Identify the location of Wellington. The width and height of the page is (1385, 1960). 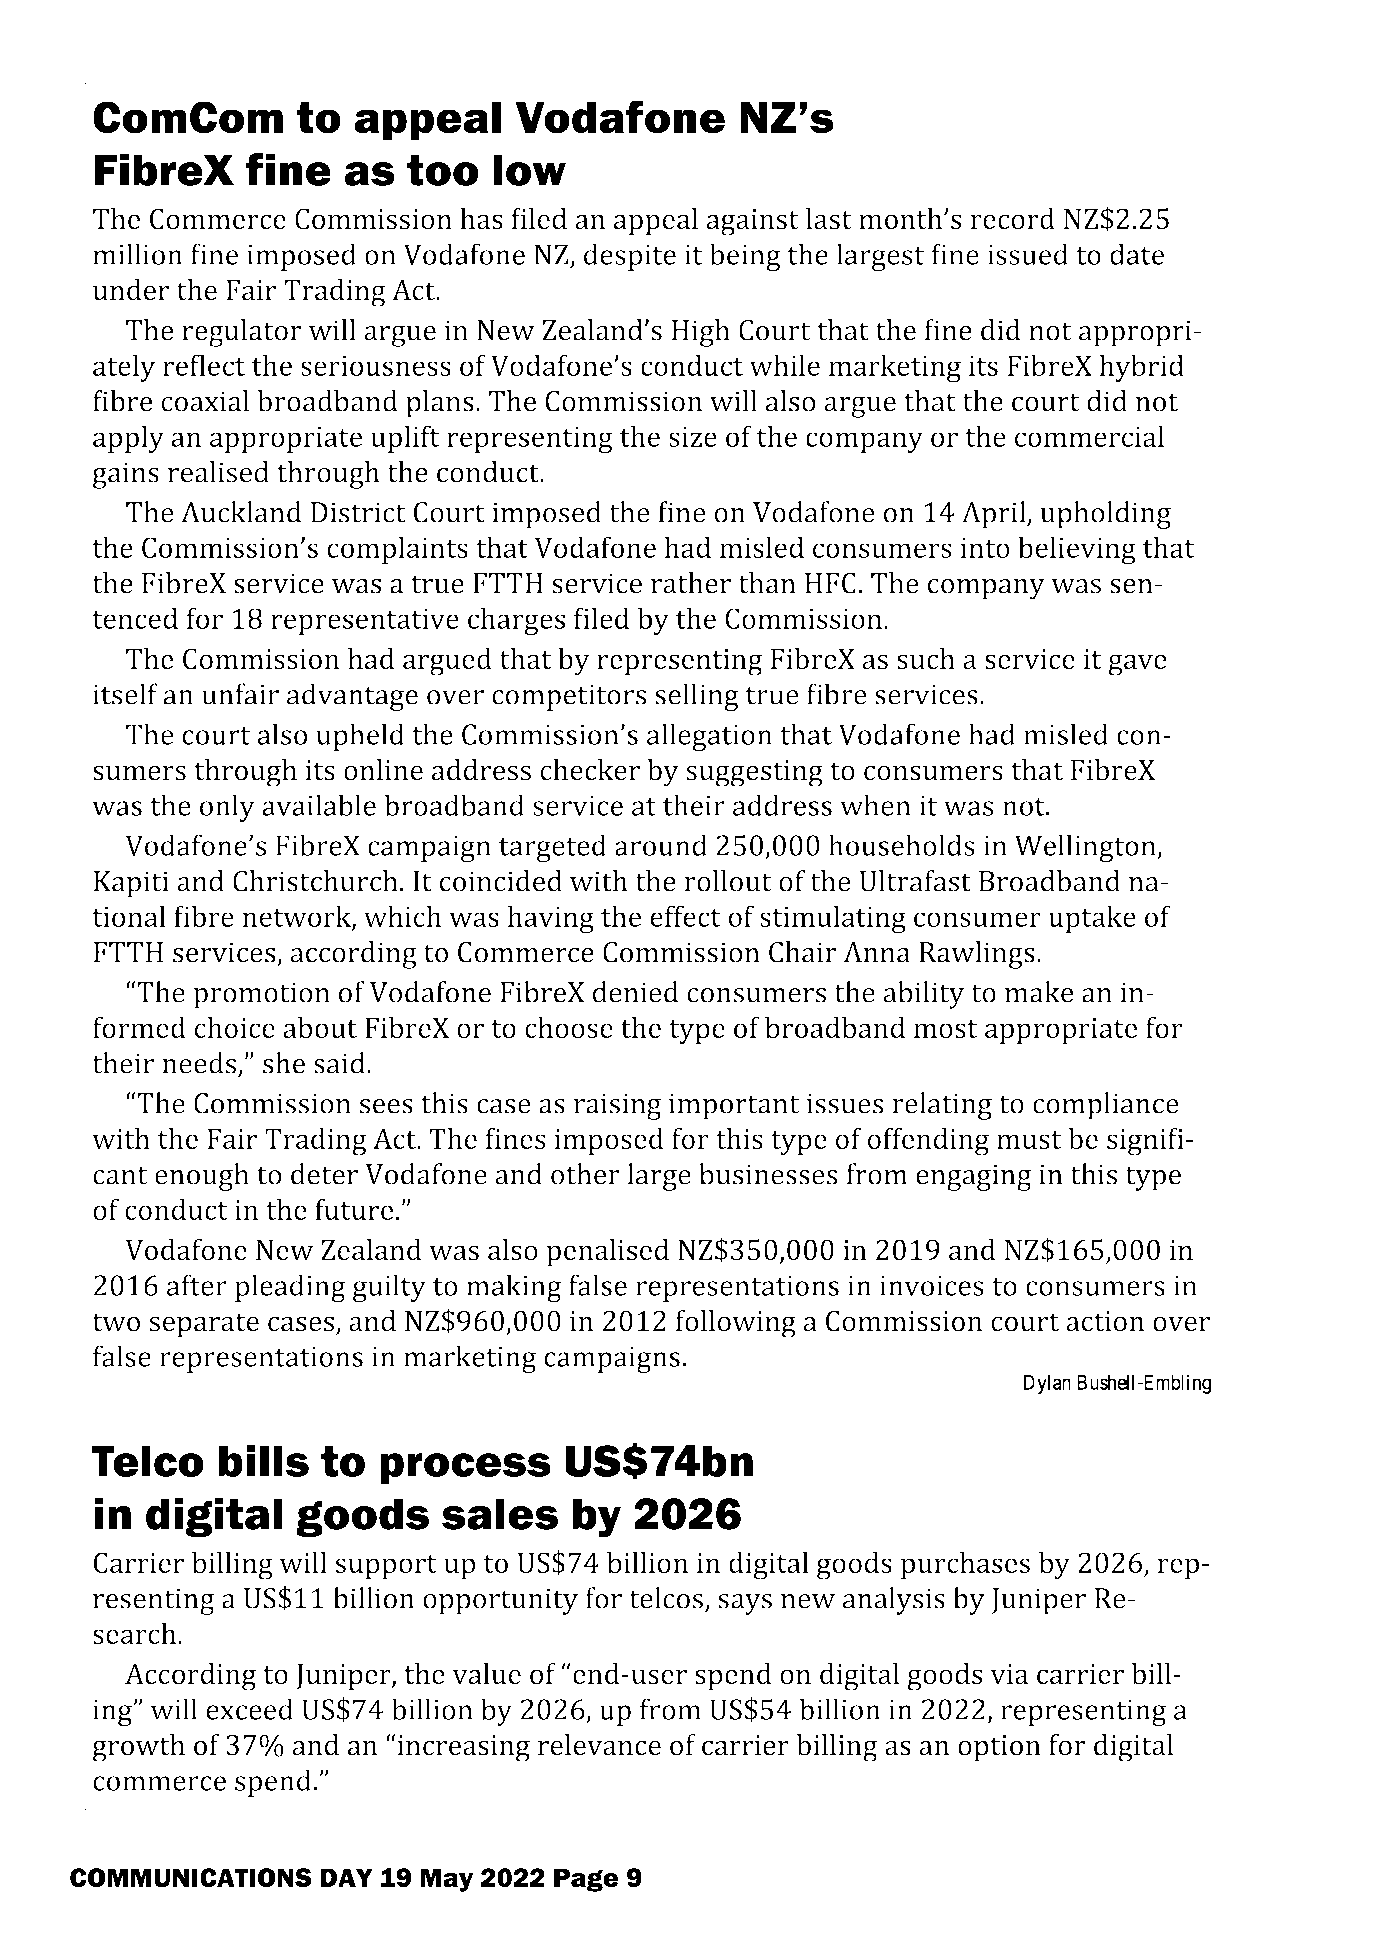
(1086, 848).
